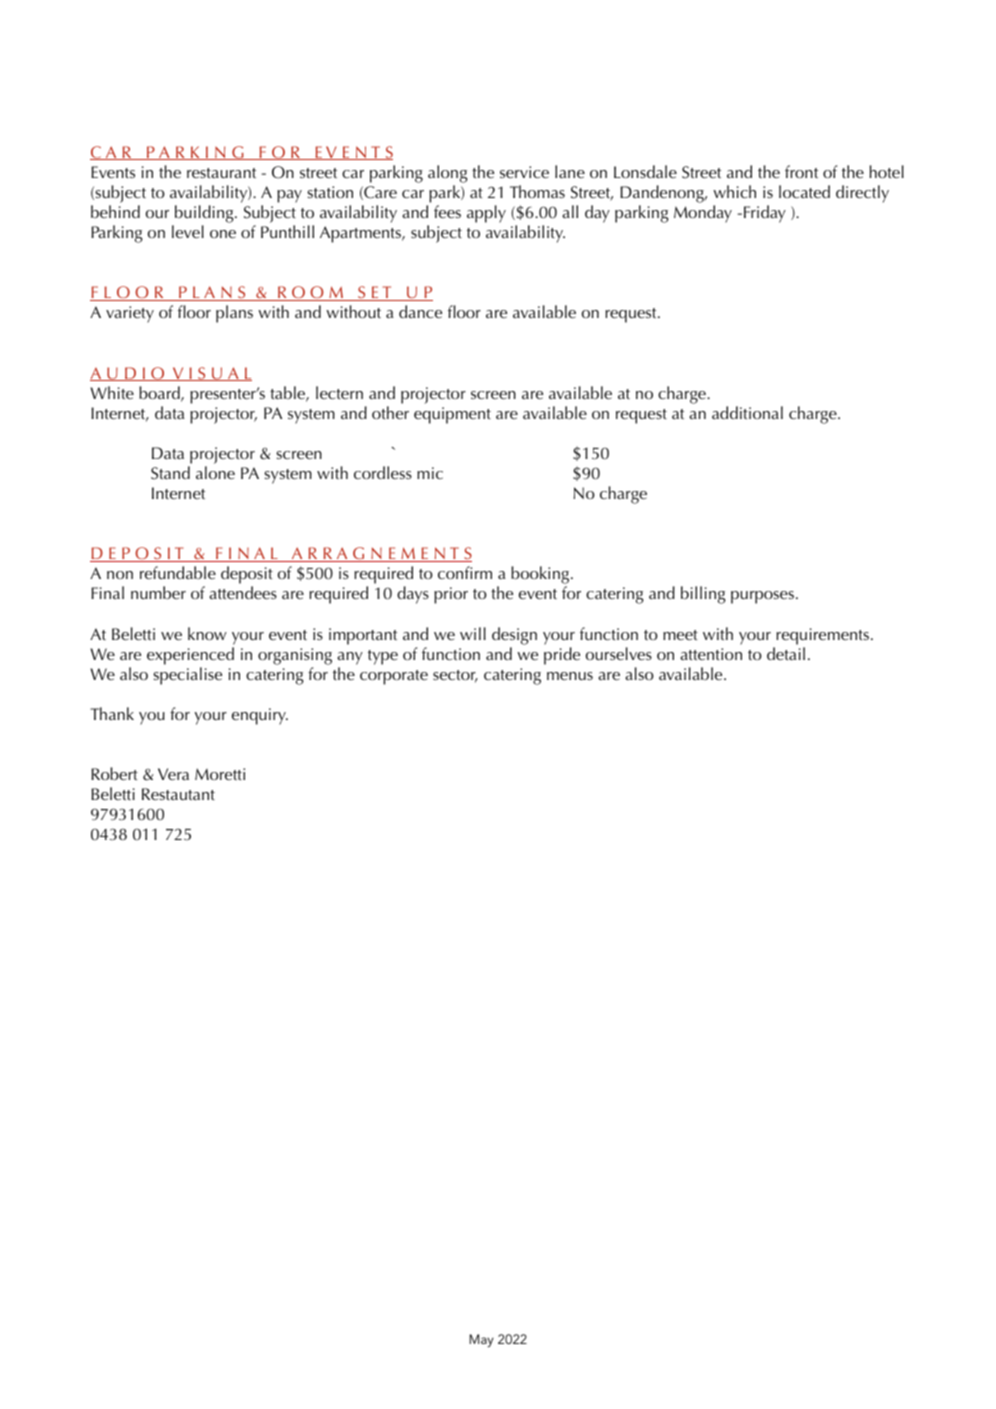  Describe the element at coordinates (481, 1340) in the image. I see `May` at that location.
